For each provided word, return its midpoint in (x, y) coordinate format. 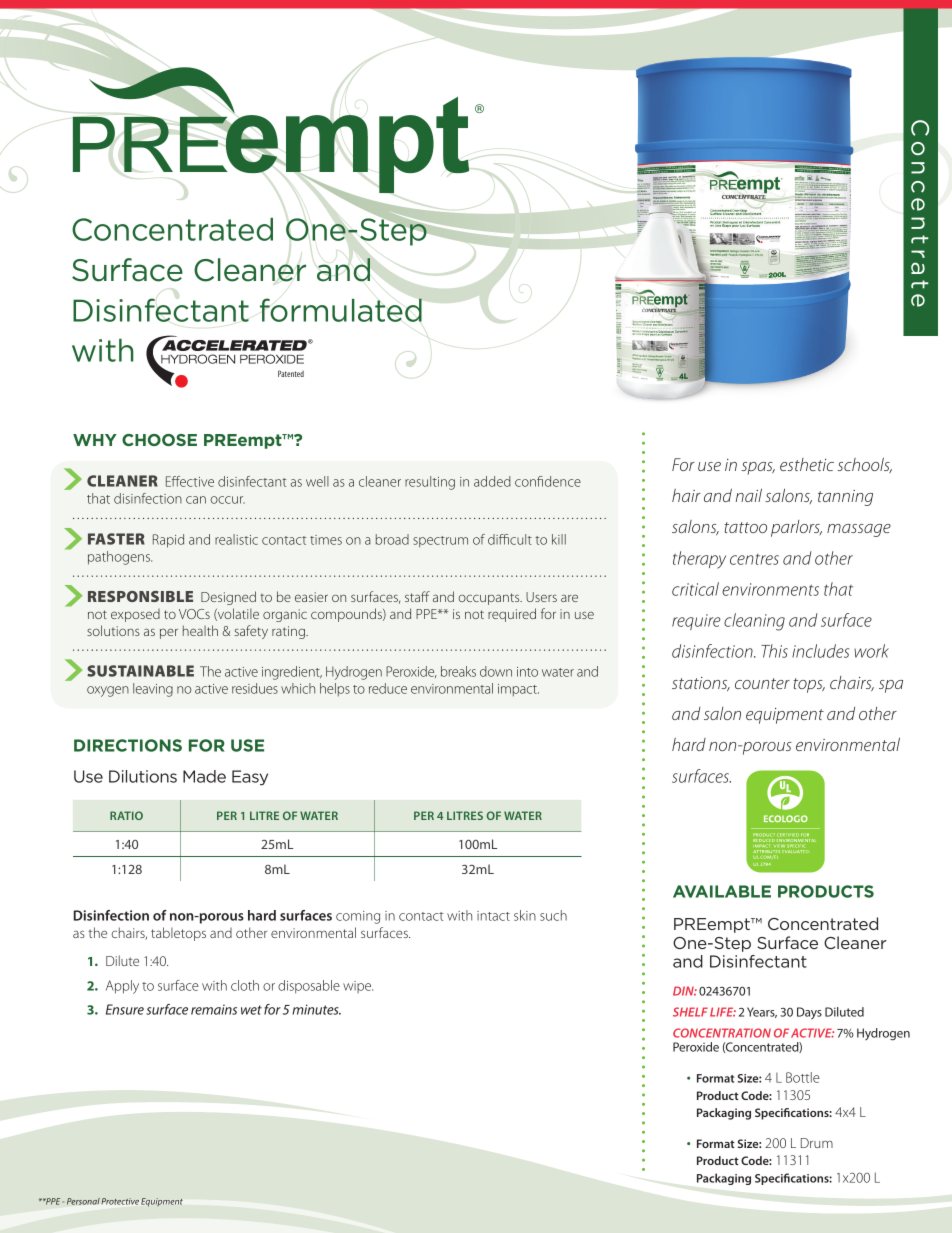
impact (518, 690)
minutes (316, 1009)
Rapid (168, 541)
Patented (291, 373)
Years (762, 1012)
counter (762, 683)
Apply (122, 987)
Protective (120, 1201)
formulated (341, 310)
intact (493, 916)
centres (754, 559)
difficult (510, 539)
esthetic (807, 464)
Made (204, 776)
